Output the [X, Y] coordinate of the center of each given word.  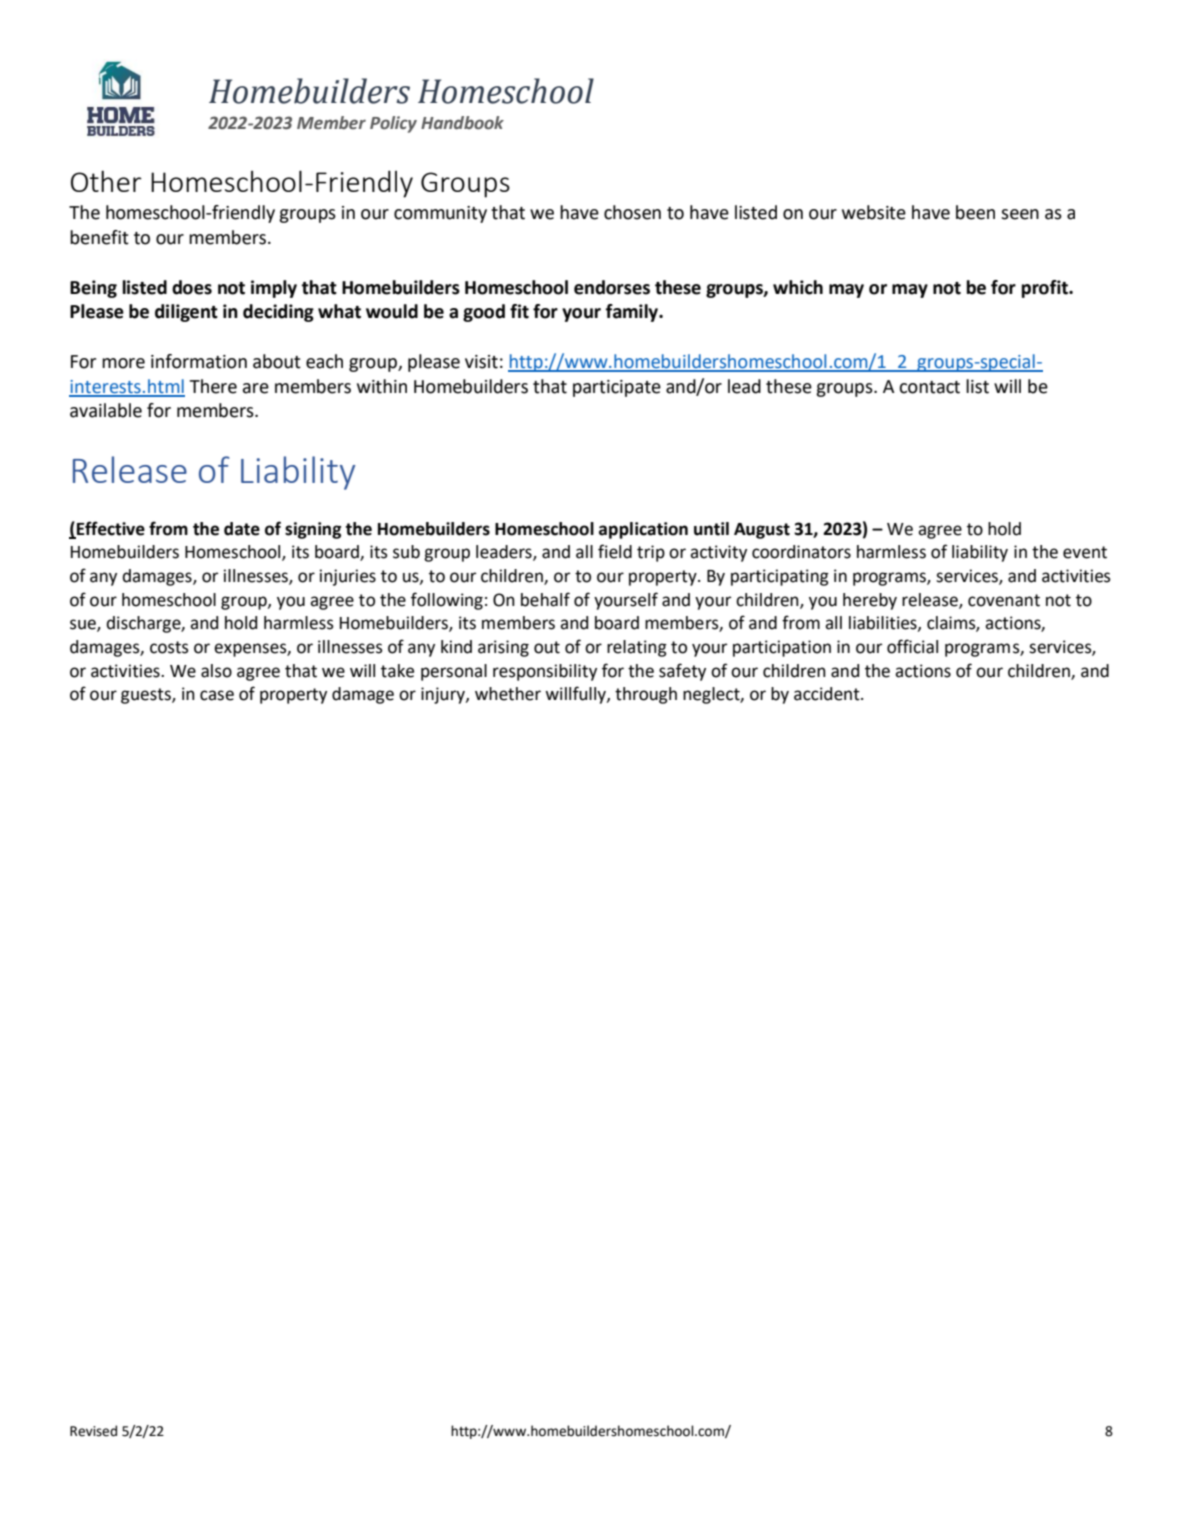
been [975, 212]
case [217, 695]
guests [147, 696]
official [912, 646]
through [646, 695]
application [643, 530]
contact [929, 387]
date [242, 529]
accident [828, 694]
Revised [93, 1431]
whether [508, 694]
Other [106, 181]
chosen [632, 212]
